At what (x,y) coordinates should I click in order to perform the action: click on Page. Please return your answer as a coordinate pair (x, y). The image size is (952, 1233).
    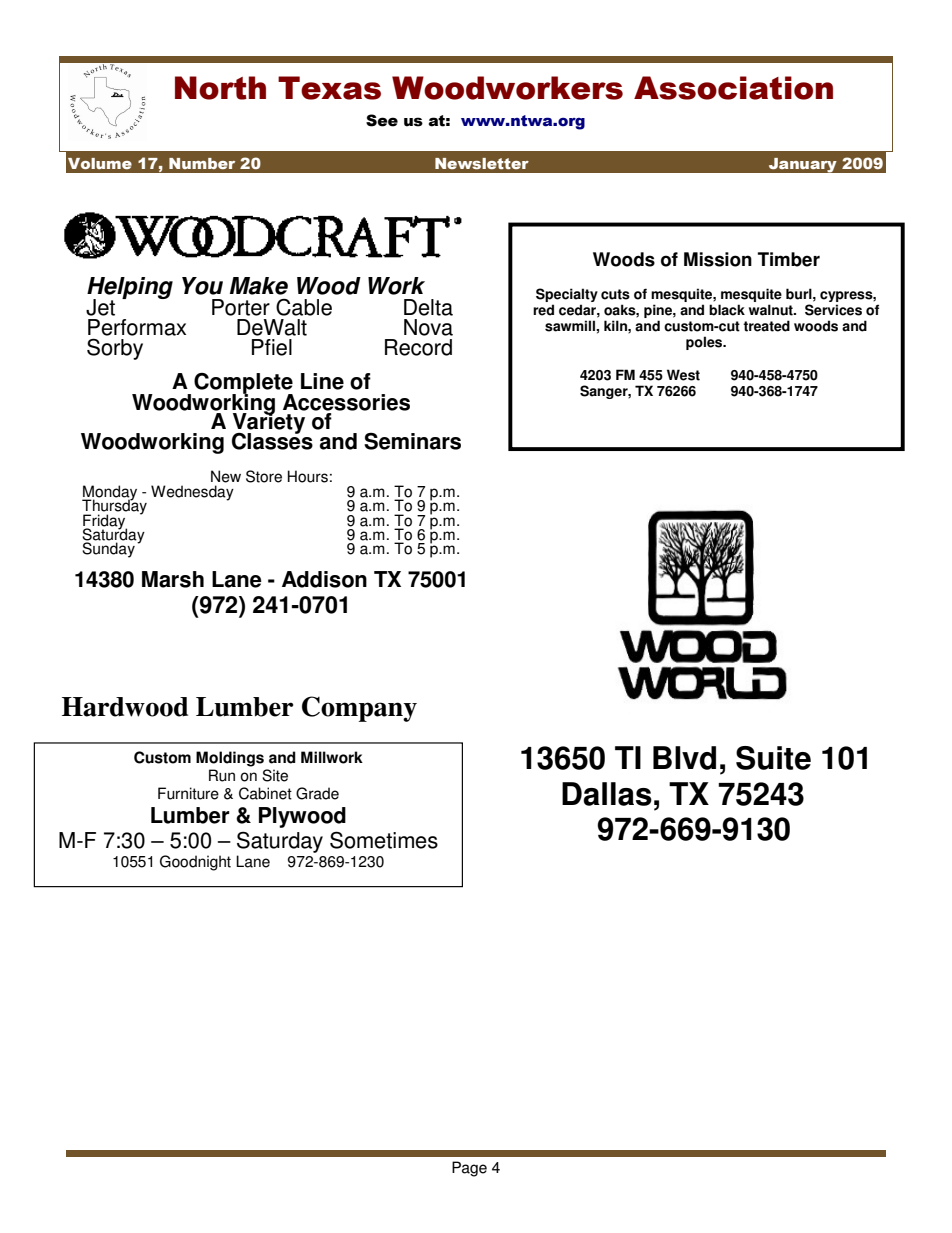
    Looking at the image, I should click on (469, 1169).
